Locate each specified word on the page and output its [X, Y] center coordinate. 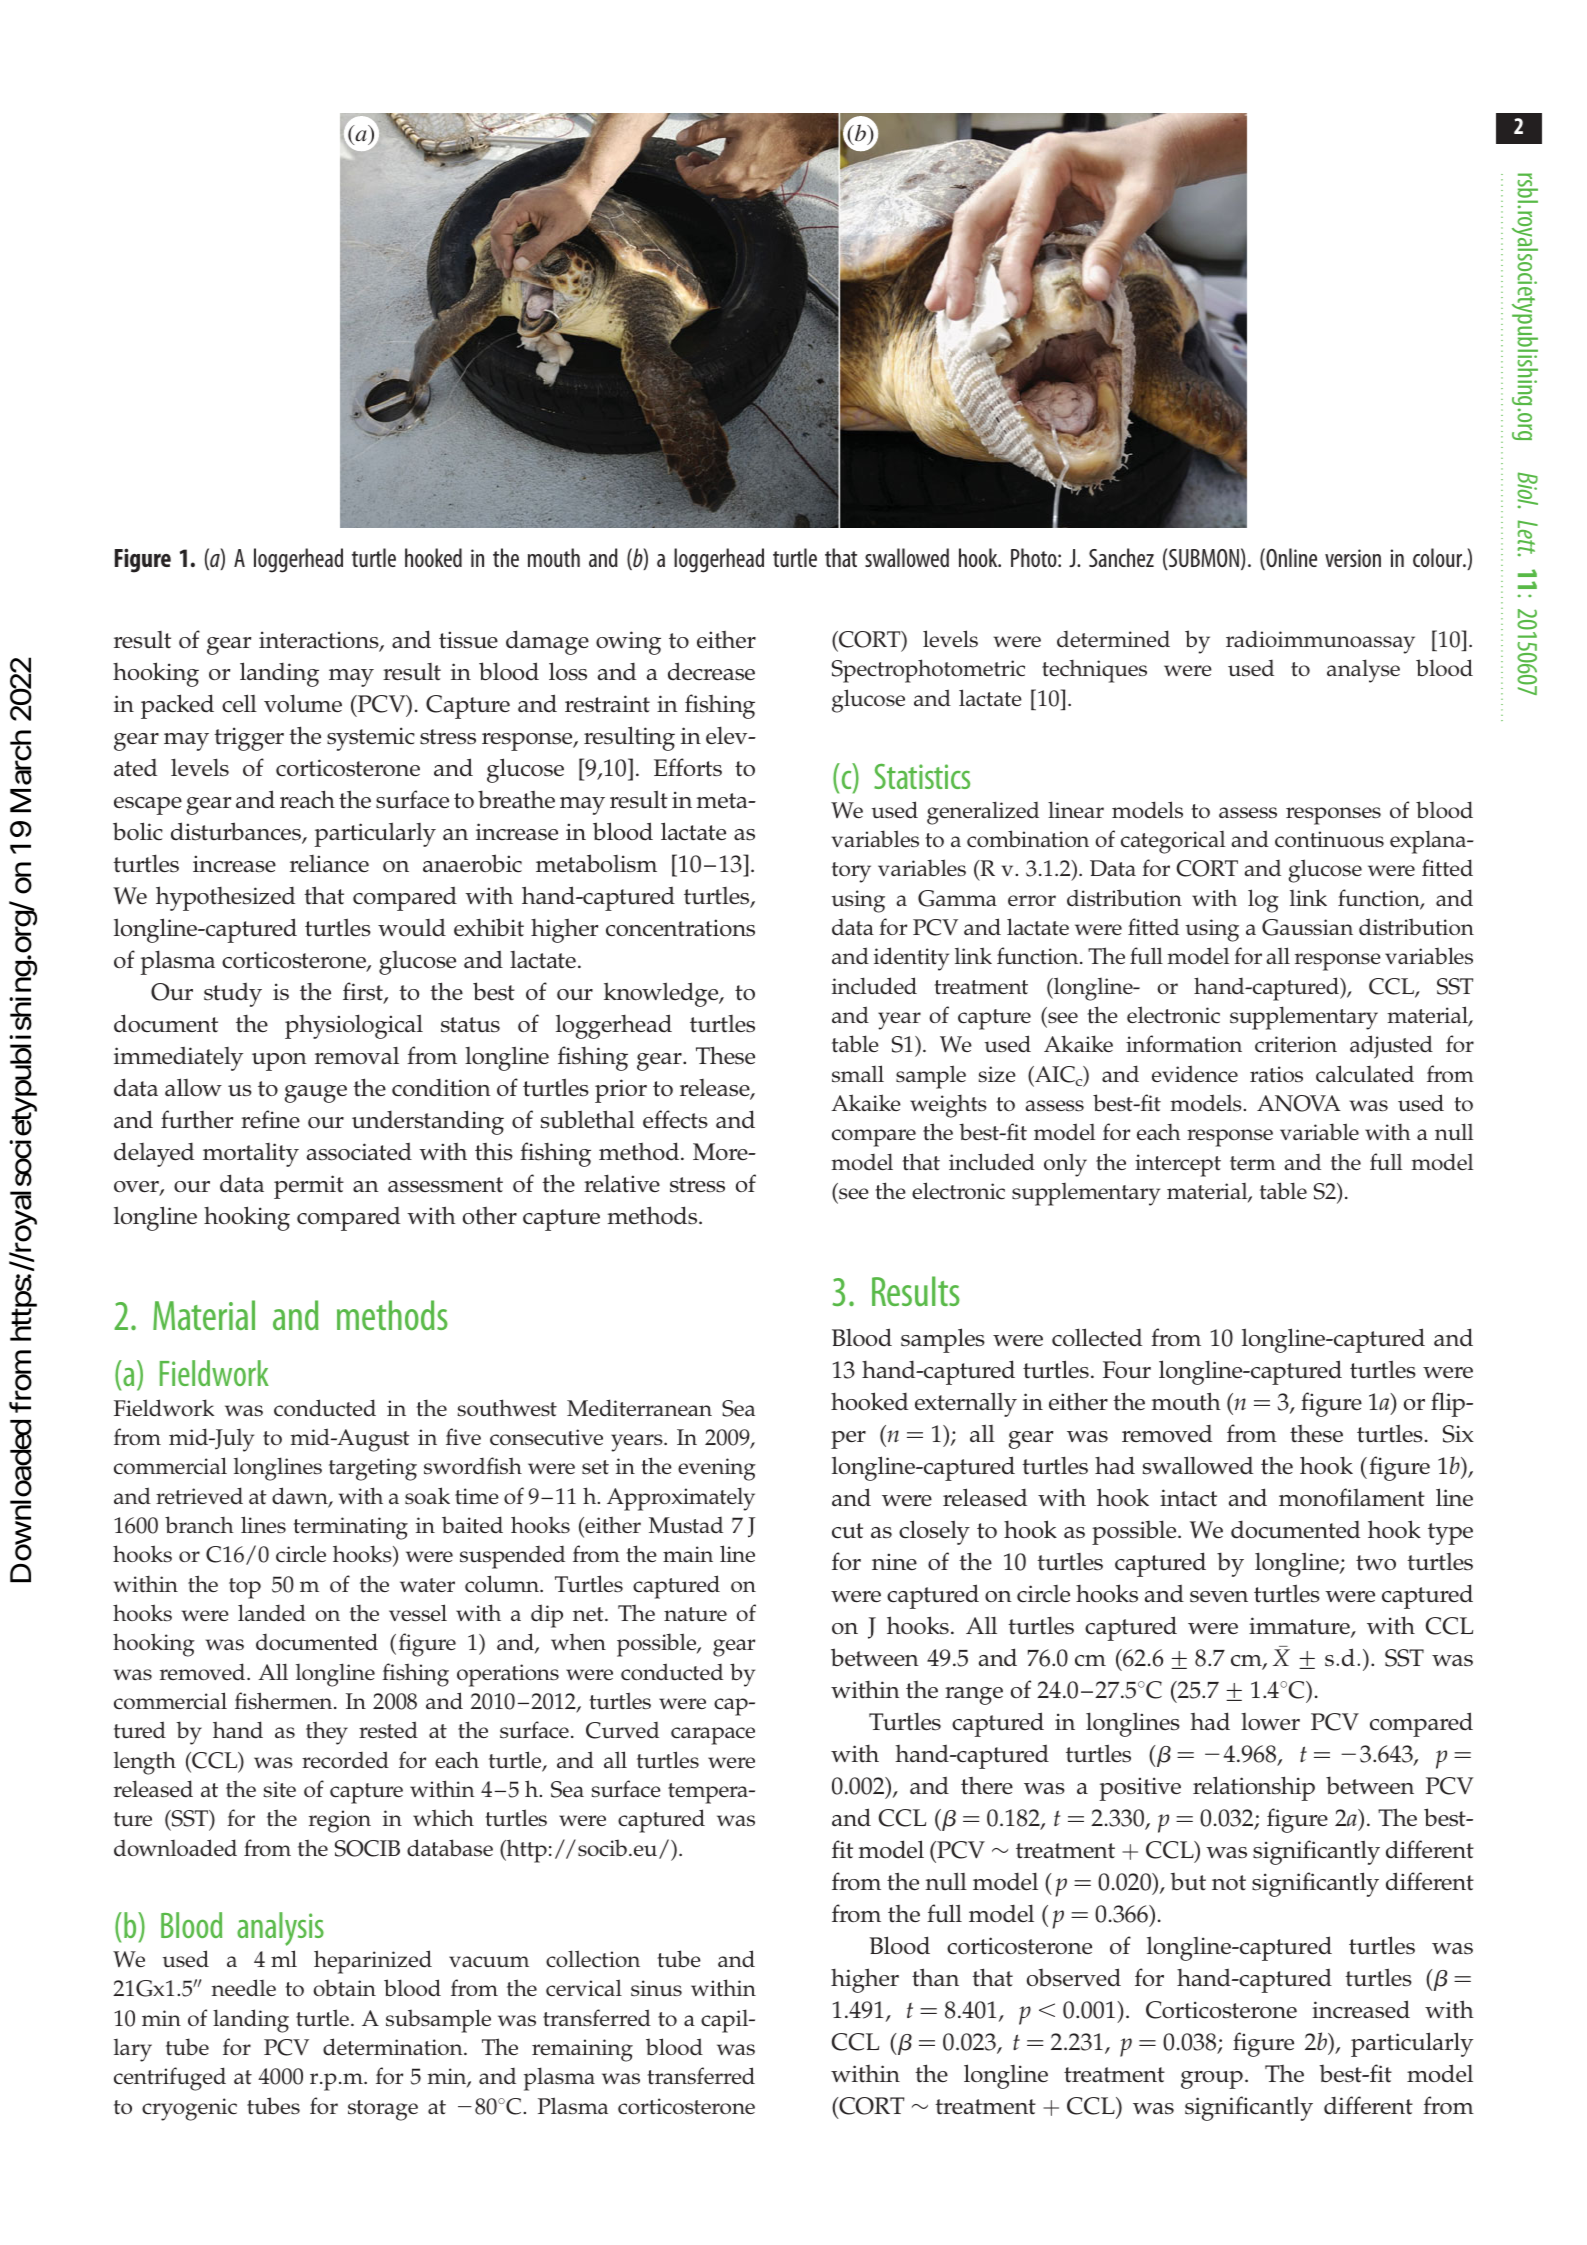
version [1353, 558]
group [1212, 2080]
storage [383, 2110]
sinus [656, 1988]
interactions [320, 641]
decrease [711, 671]
